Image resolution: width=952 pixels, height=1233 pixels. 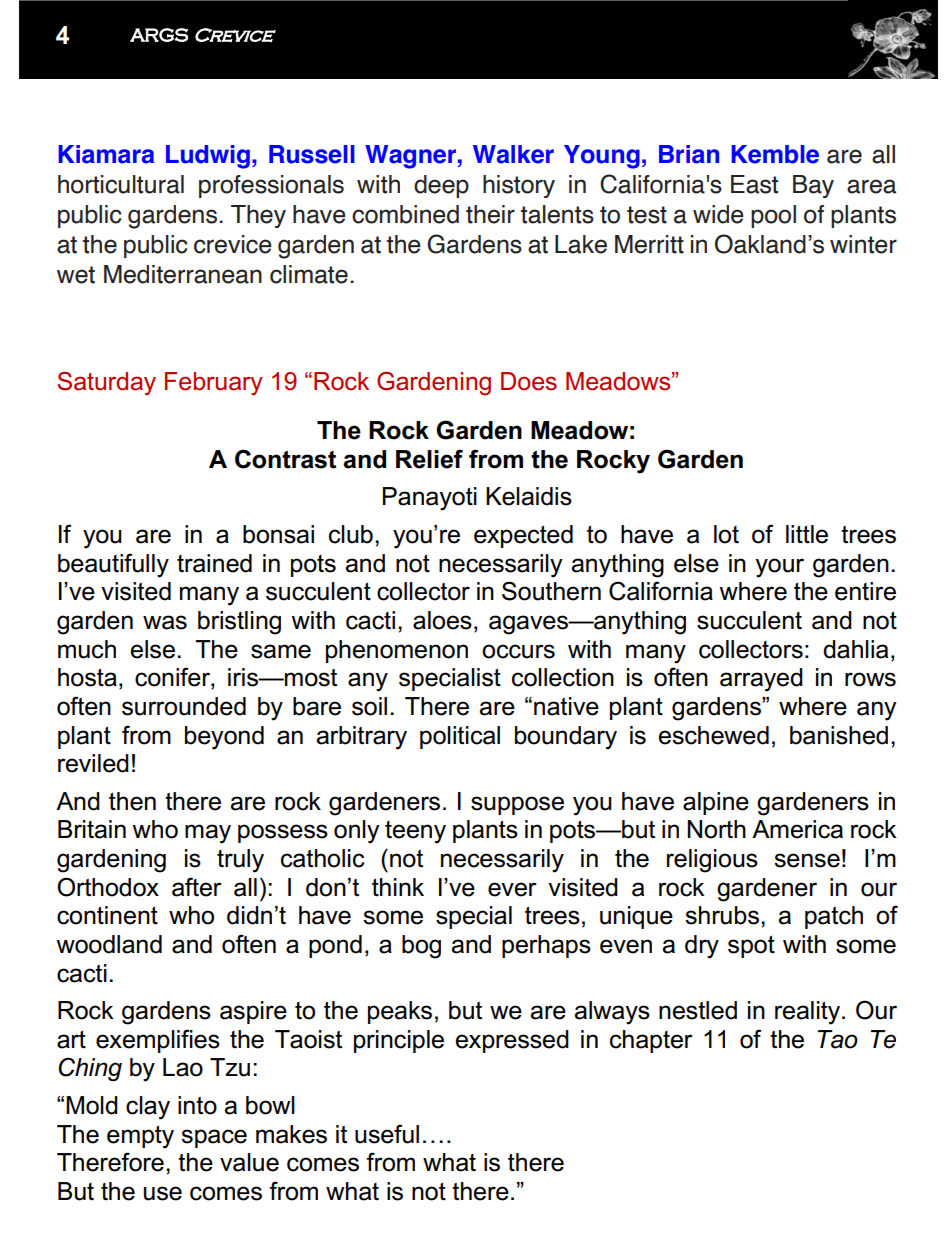 What do you see at coordinates (214, 383) in the page?
I see `February` at bounding box center [214, 383].
